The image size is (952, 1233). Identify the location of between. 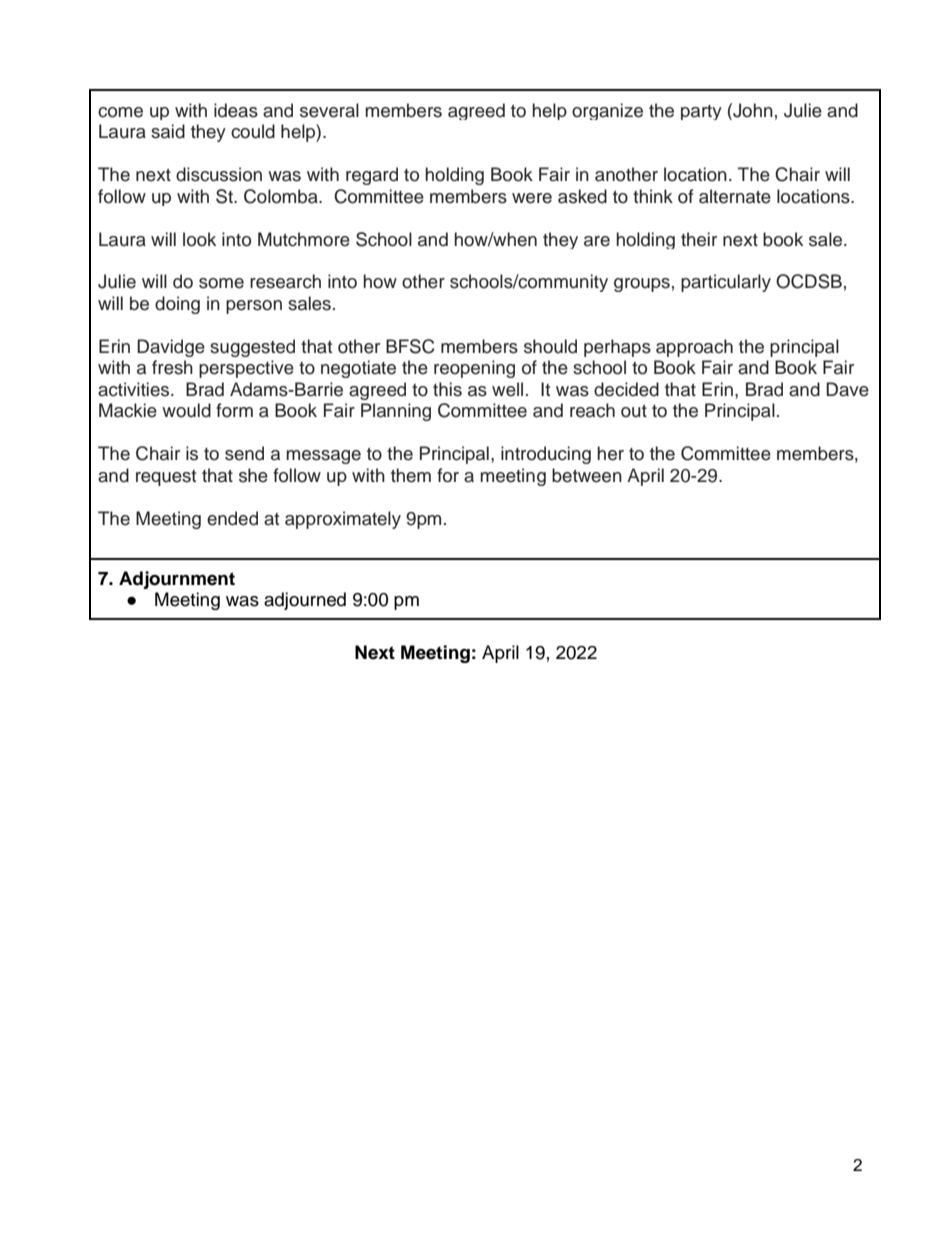
(587, 475).
